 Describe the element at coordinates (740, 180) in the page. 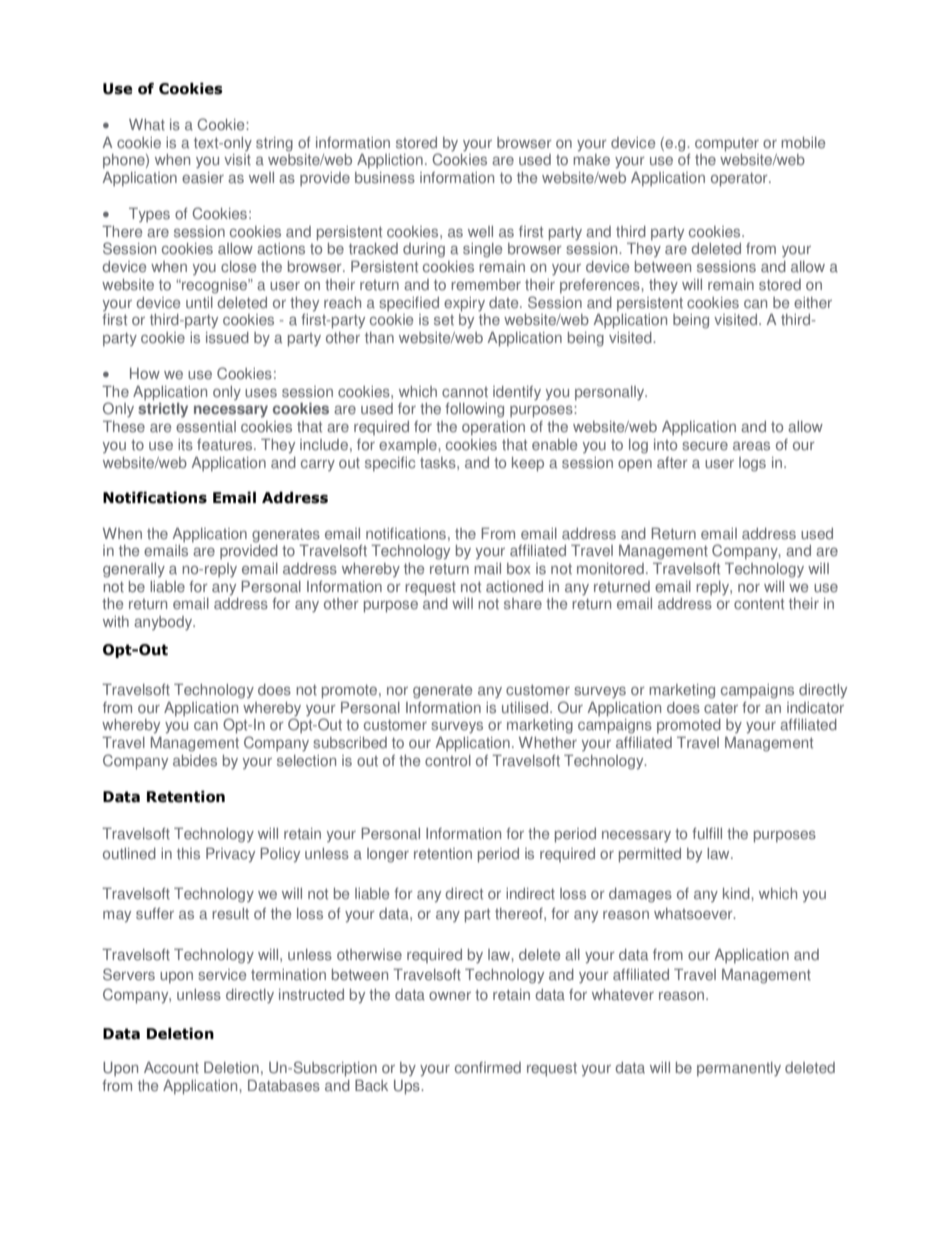

I see `operator` at that location.
